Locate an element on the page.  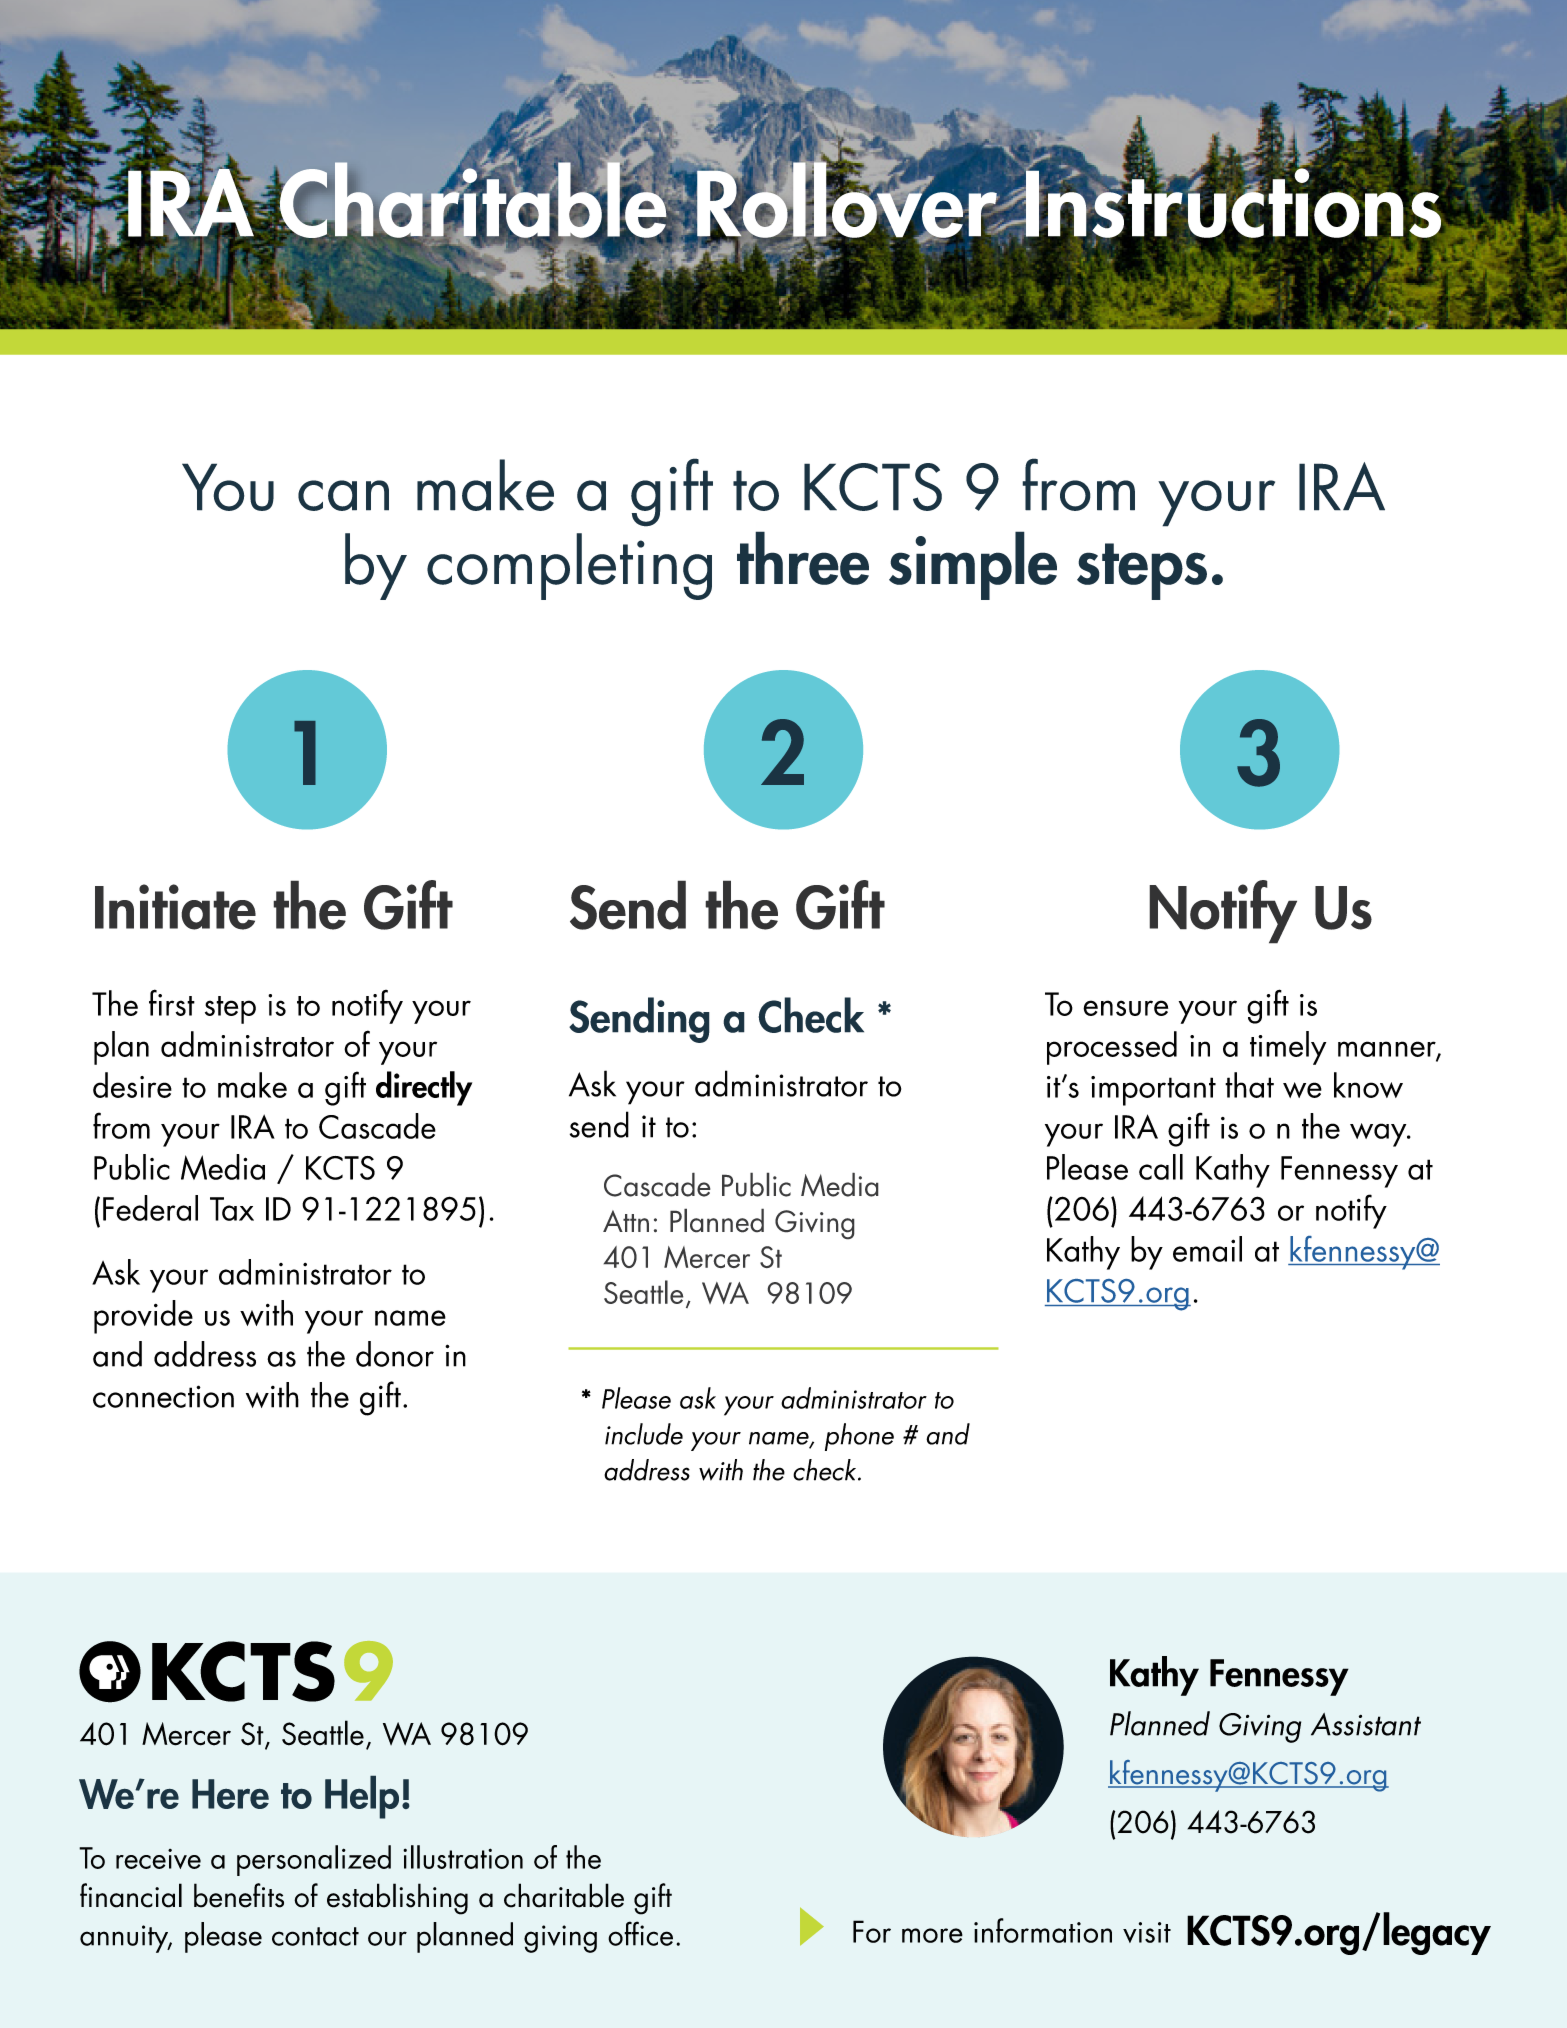
office is located at coordinates (640, 1933).
